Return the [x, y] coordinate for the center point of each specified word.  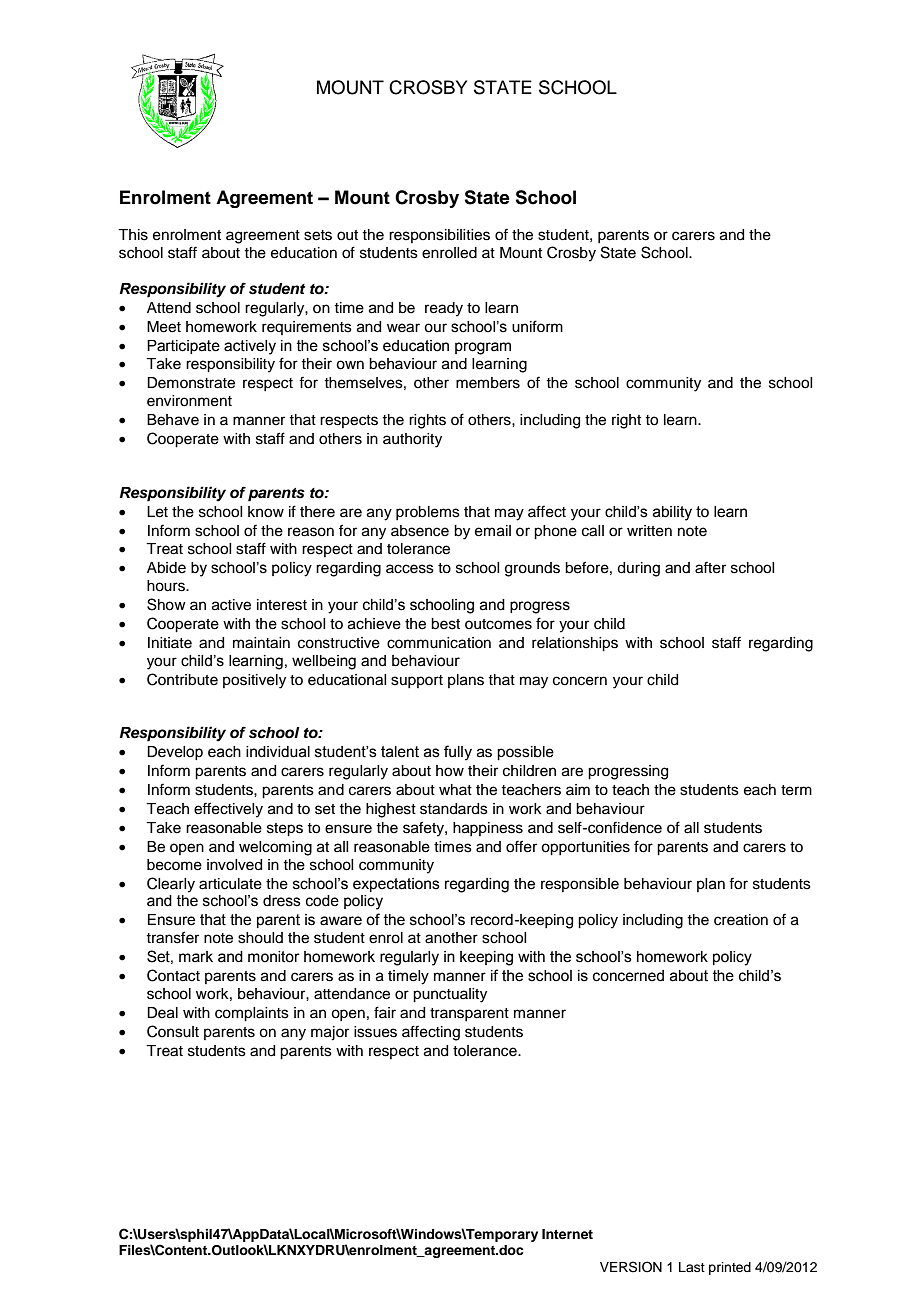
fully [458, 753]
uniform [537, 326]
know [266, 512]
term [796, 790]
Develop [175, 753]
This [133, 235]
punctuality [450, 995]
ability [672, 513]
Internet [567, 1234]
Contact [173, 975]
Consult [173, 1031]
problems [428, 513]
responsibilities [439, 236]
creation [741, 920]
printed [730, 1268]
